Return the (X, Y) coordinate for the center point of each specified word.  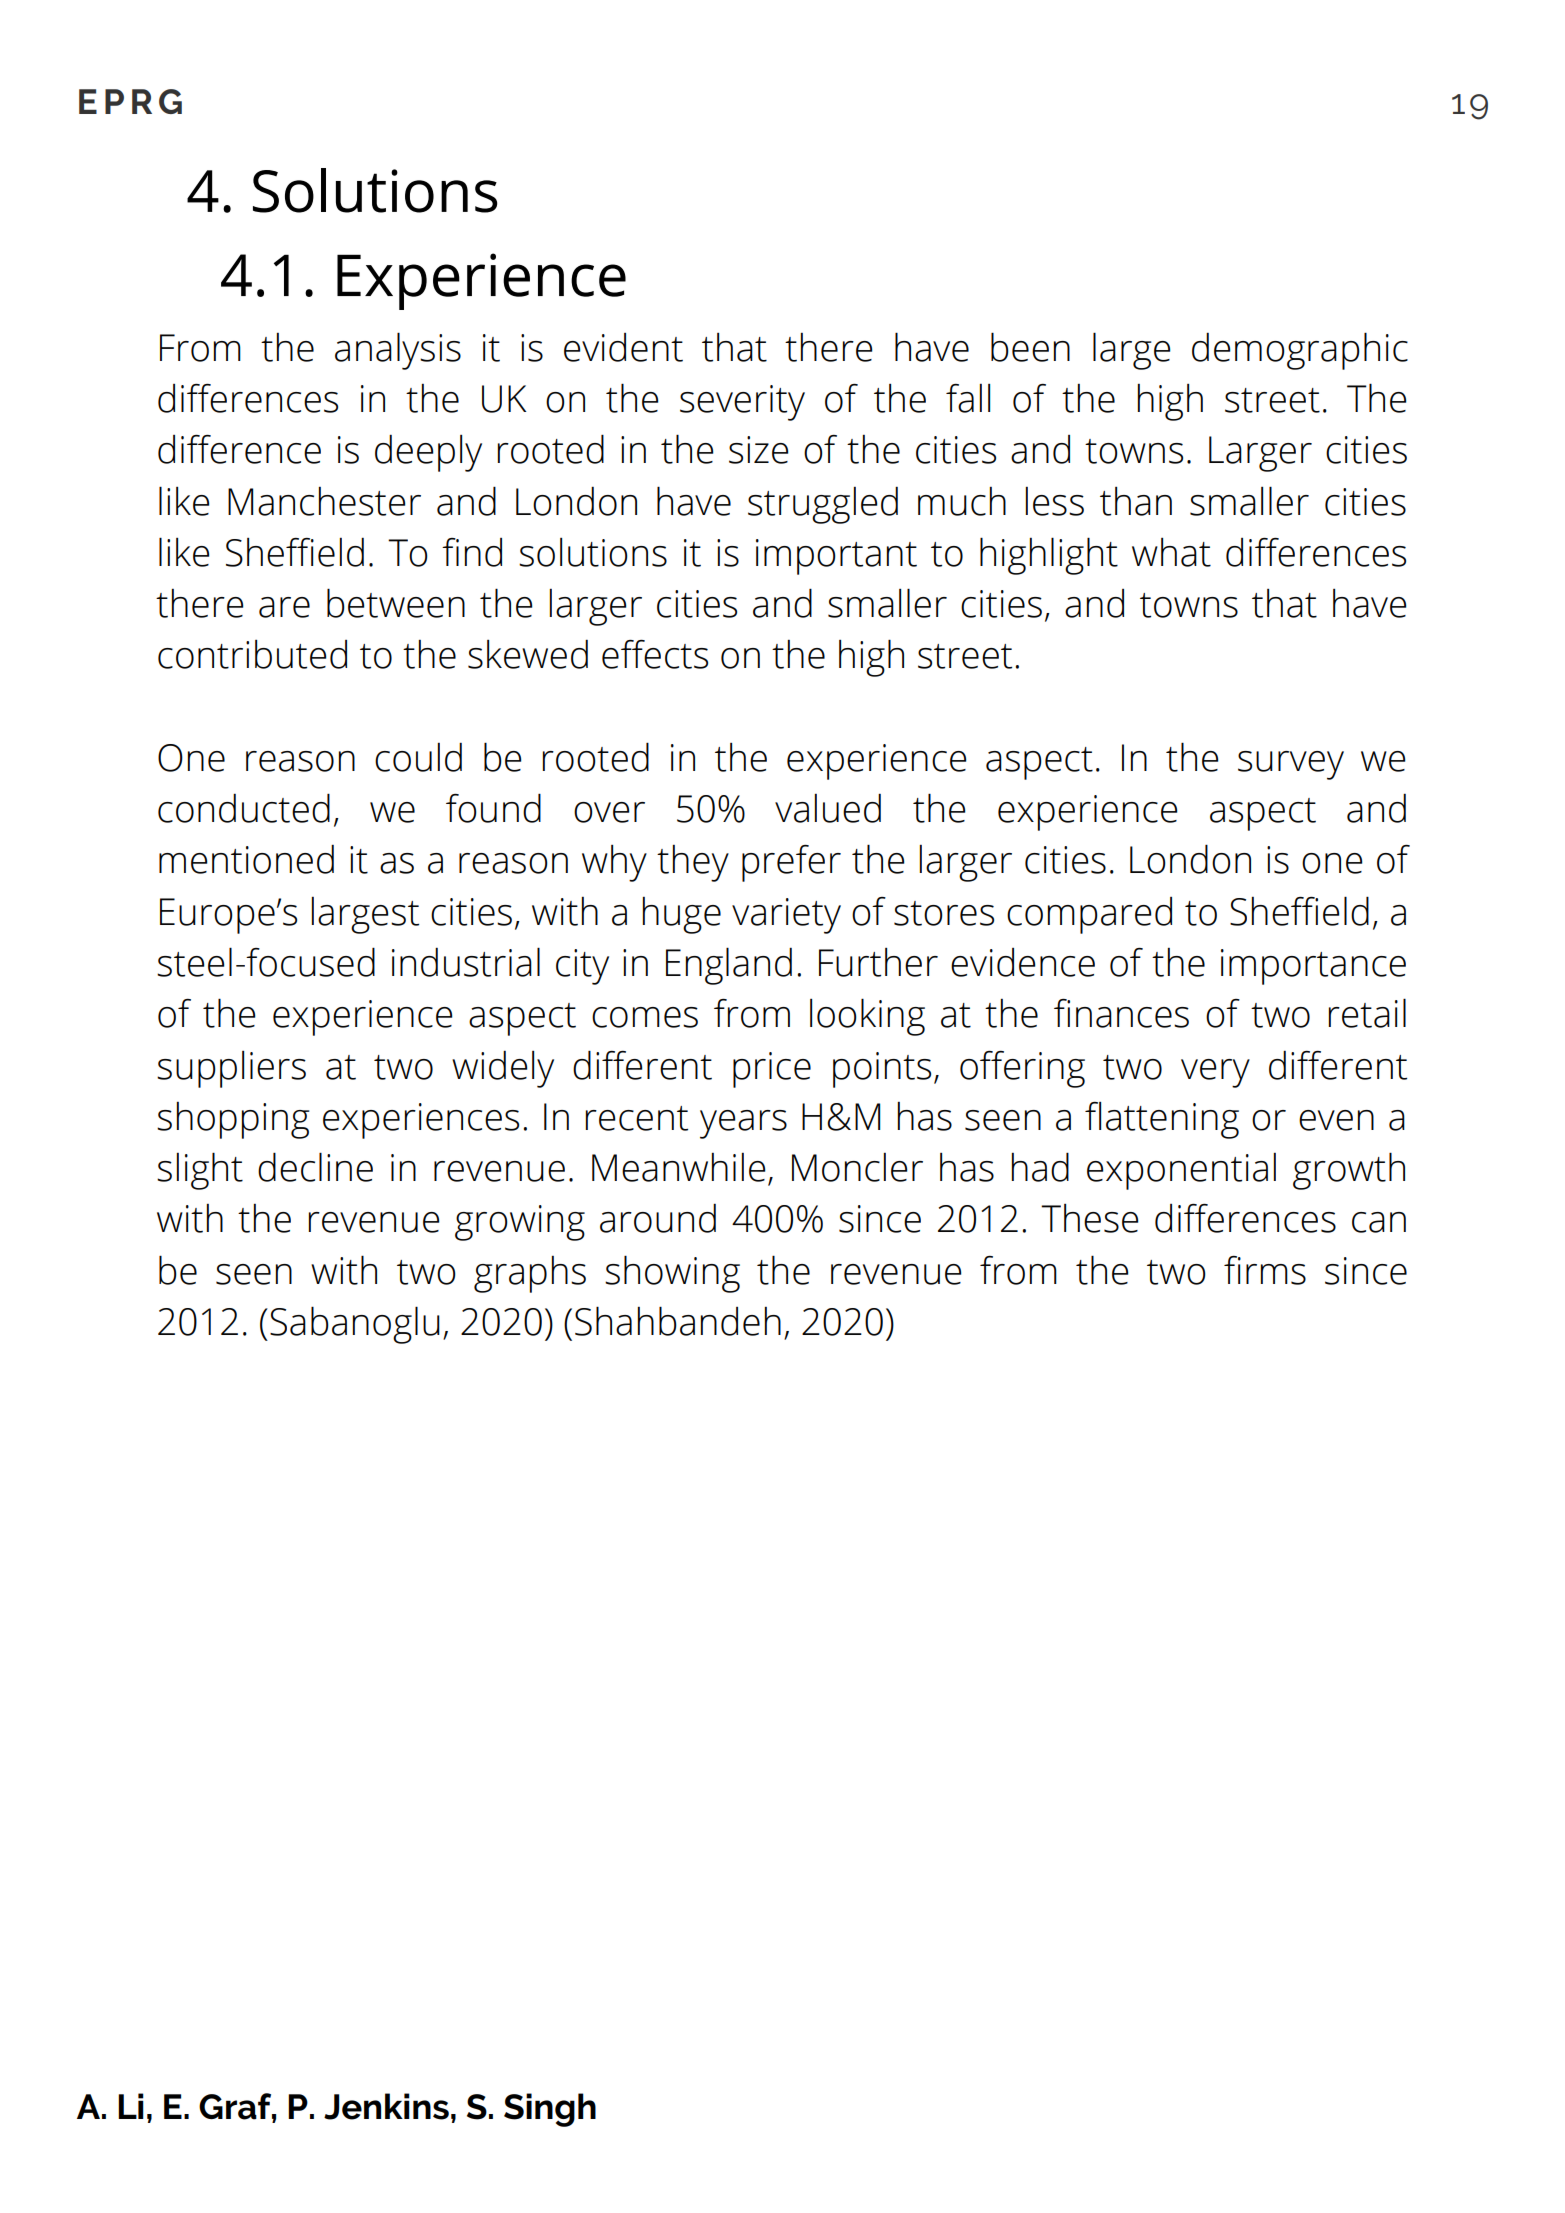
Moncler (857, 1167)
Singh (550, 2110)
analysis (398, 351)
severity (742, 403)
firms (1265, 1270)
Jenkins (386, 2106)
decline (315, 1167)
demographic (1300, 351)
